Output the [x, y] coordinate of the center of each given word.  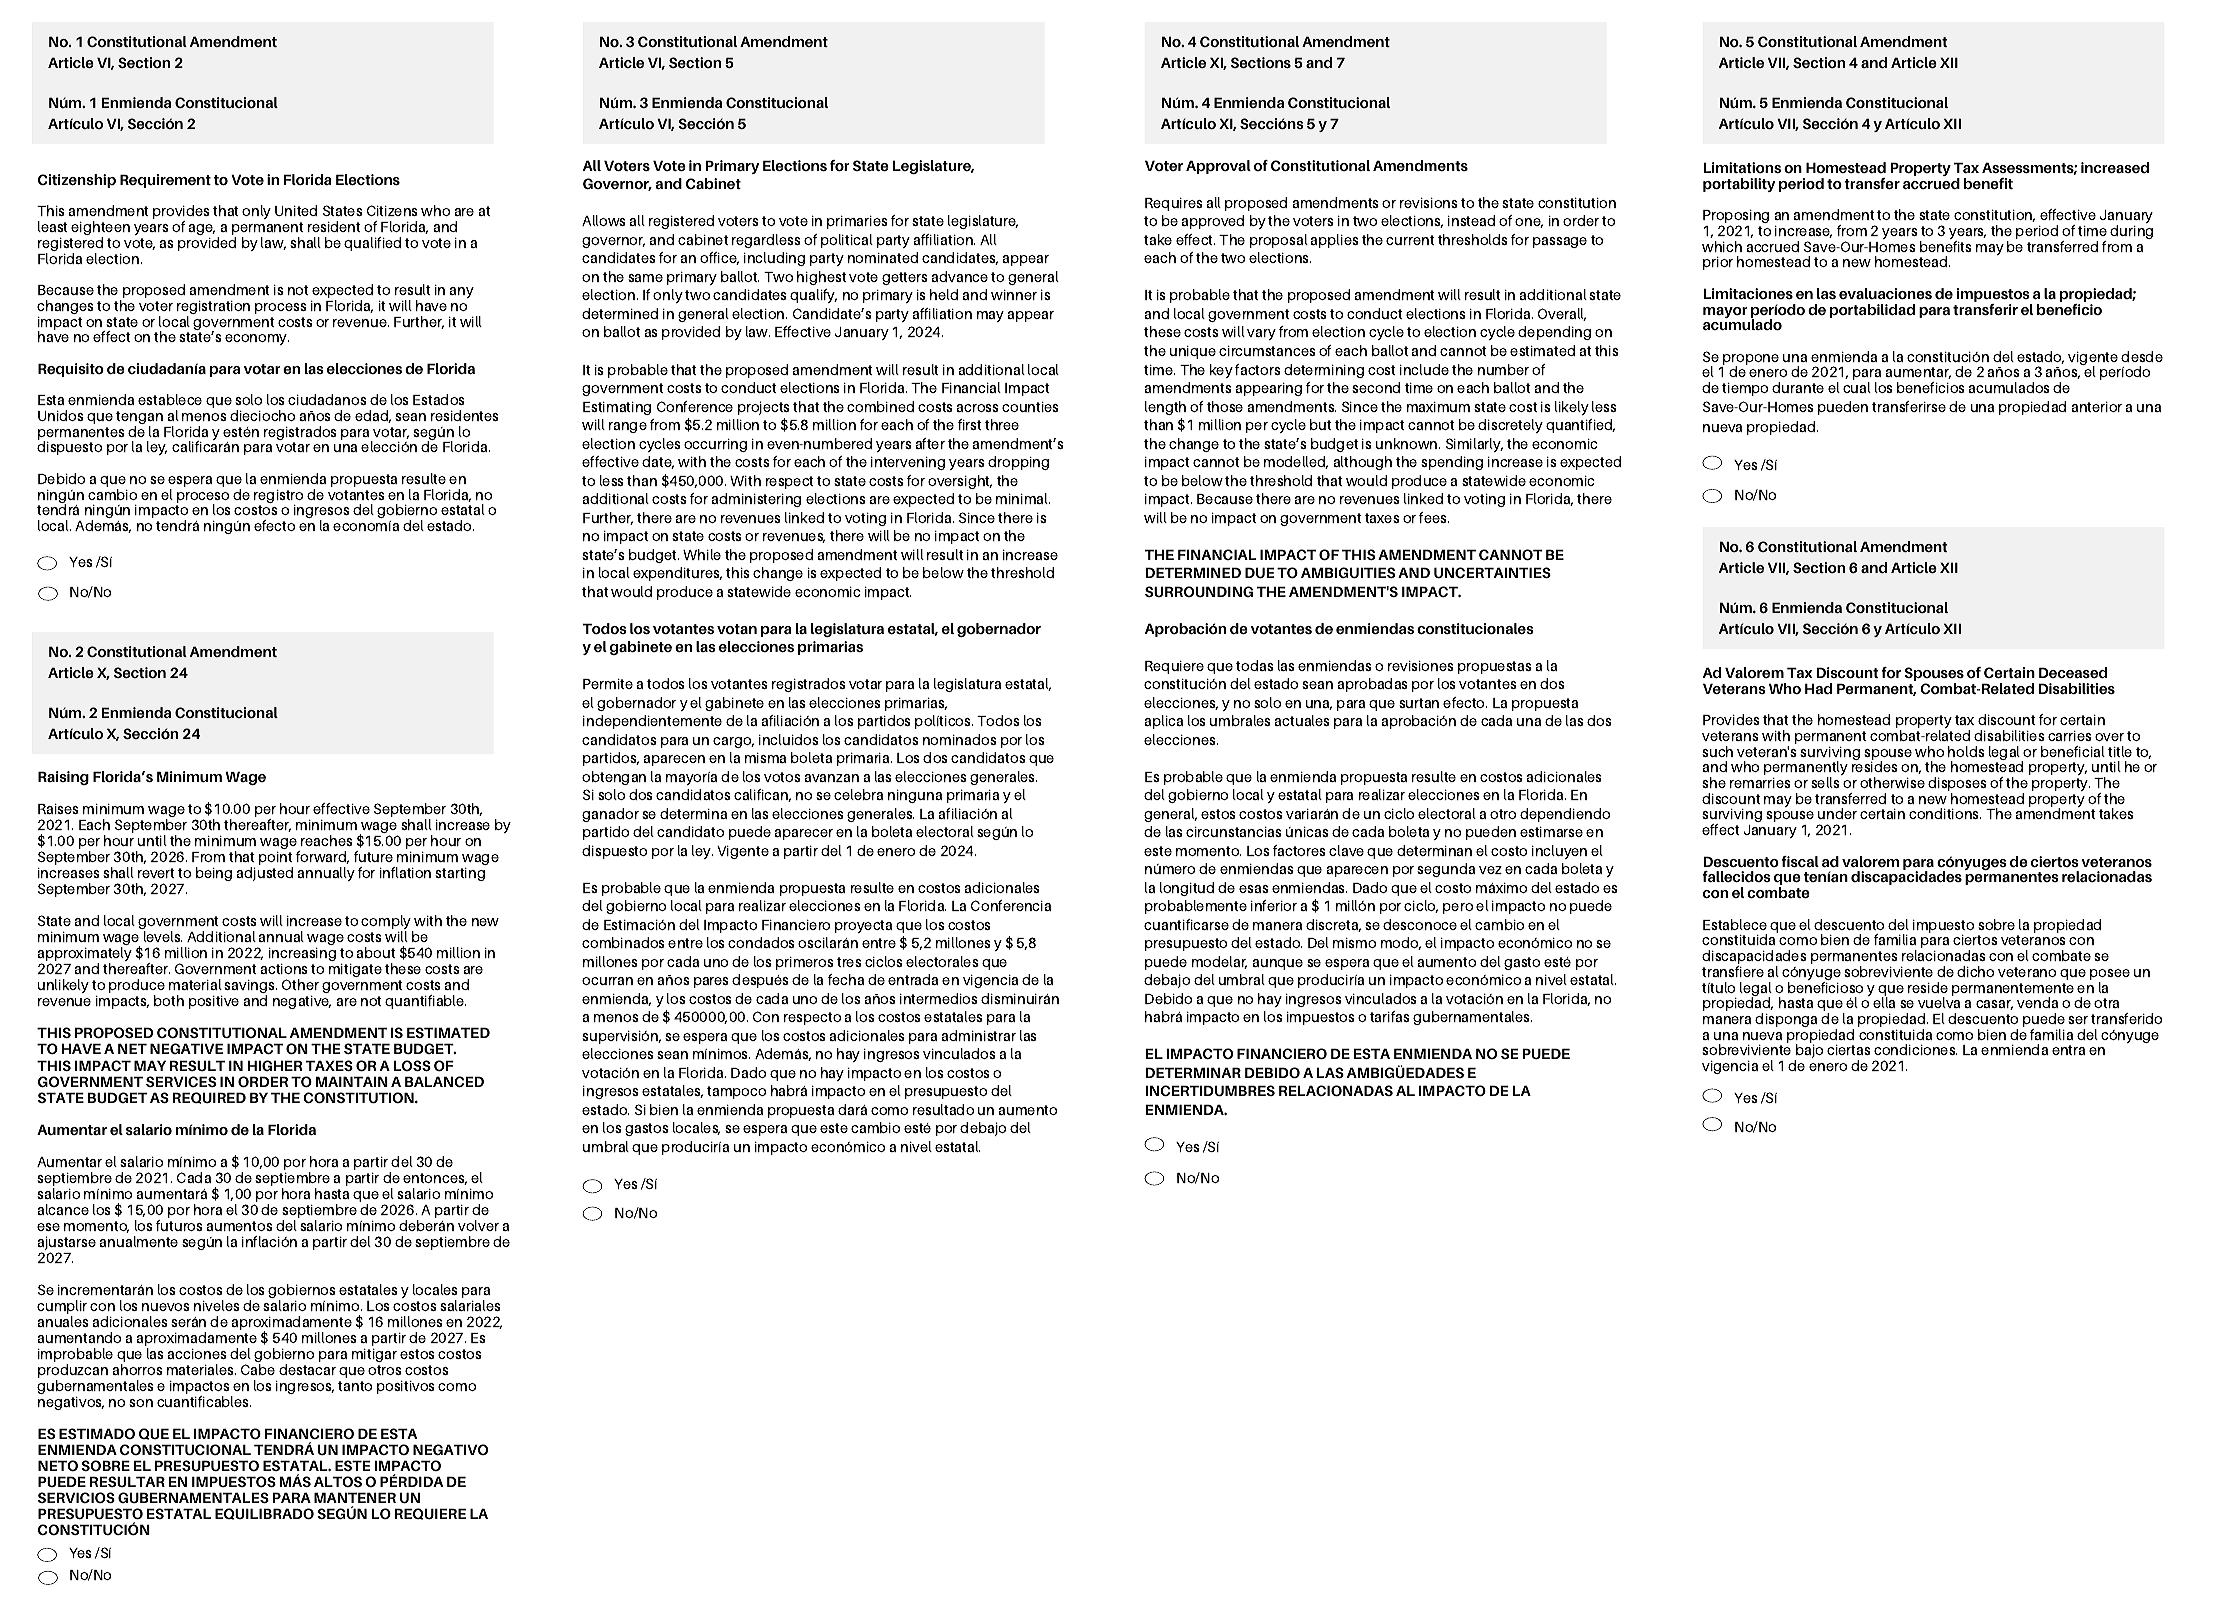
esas [1254, 889]
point [276, 860]
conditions [1945, 813]
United [296, 210]
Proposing [1736, 218]
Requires [1174, 204]
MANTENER [355, 1497]
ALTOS [338, 1481]
